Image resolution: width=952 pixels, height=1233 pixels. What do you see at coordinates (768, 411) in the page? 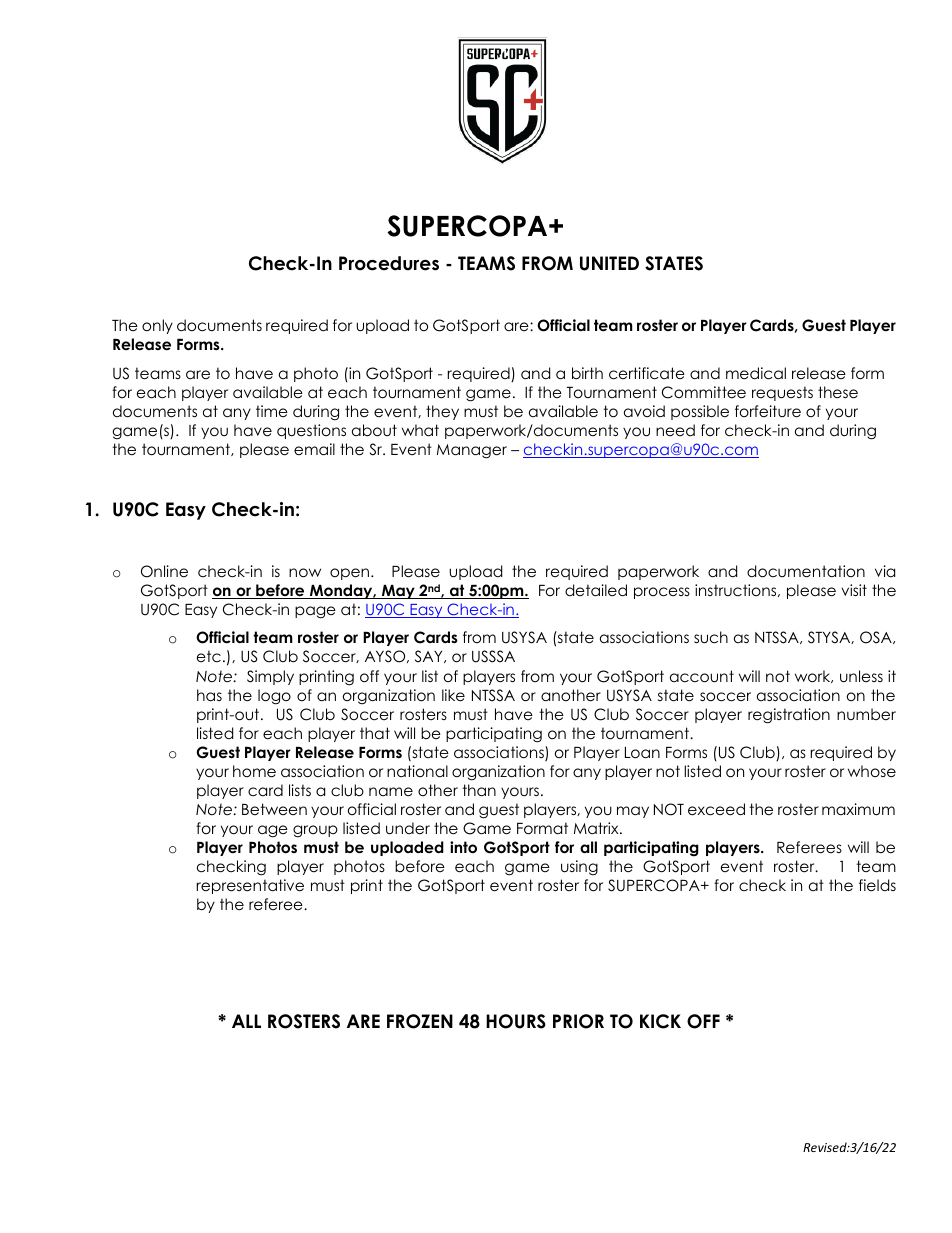
I see `forfeiture` at bounding box center [768, 411].
